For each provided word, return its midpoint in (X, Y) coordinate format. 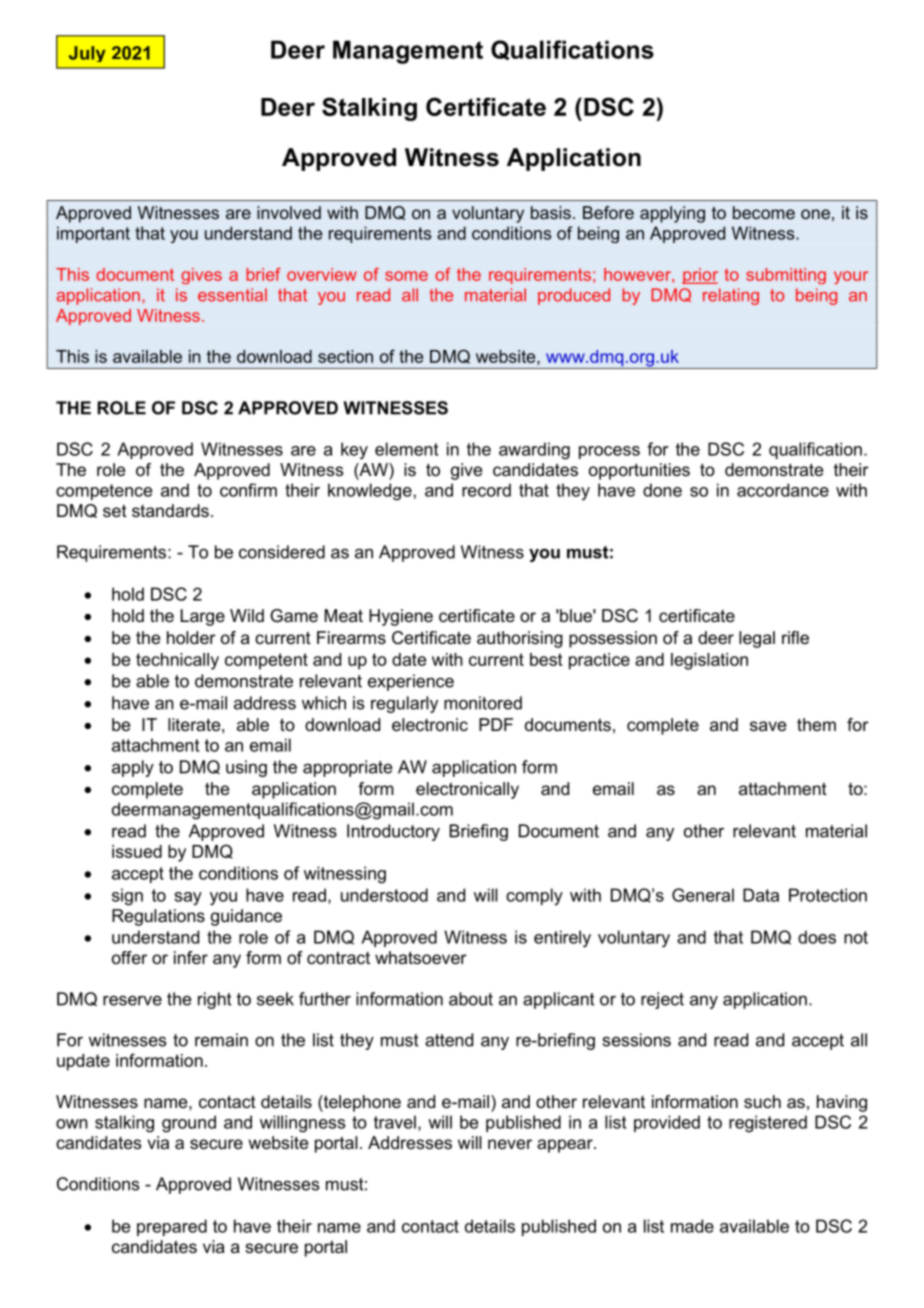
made (692, 1226)
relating (731, 296)
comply (534, 897)
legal (757, 639)
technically (177, 661)
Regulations (158, 917)
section (345, 356)
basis (551, 212)
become (764, 212)
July (87, 54)
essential (232, 295)
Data (761, 895)
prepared (172, 1227)
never (510, 1144)
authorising (520, 639)
